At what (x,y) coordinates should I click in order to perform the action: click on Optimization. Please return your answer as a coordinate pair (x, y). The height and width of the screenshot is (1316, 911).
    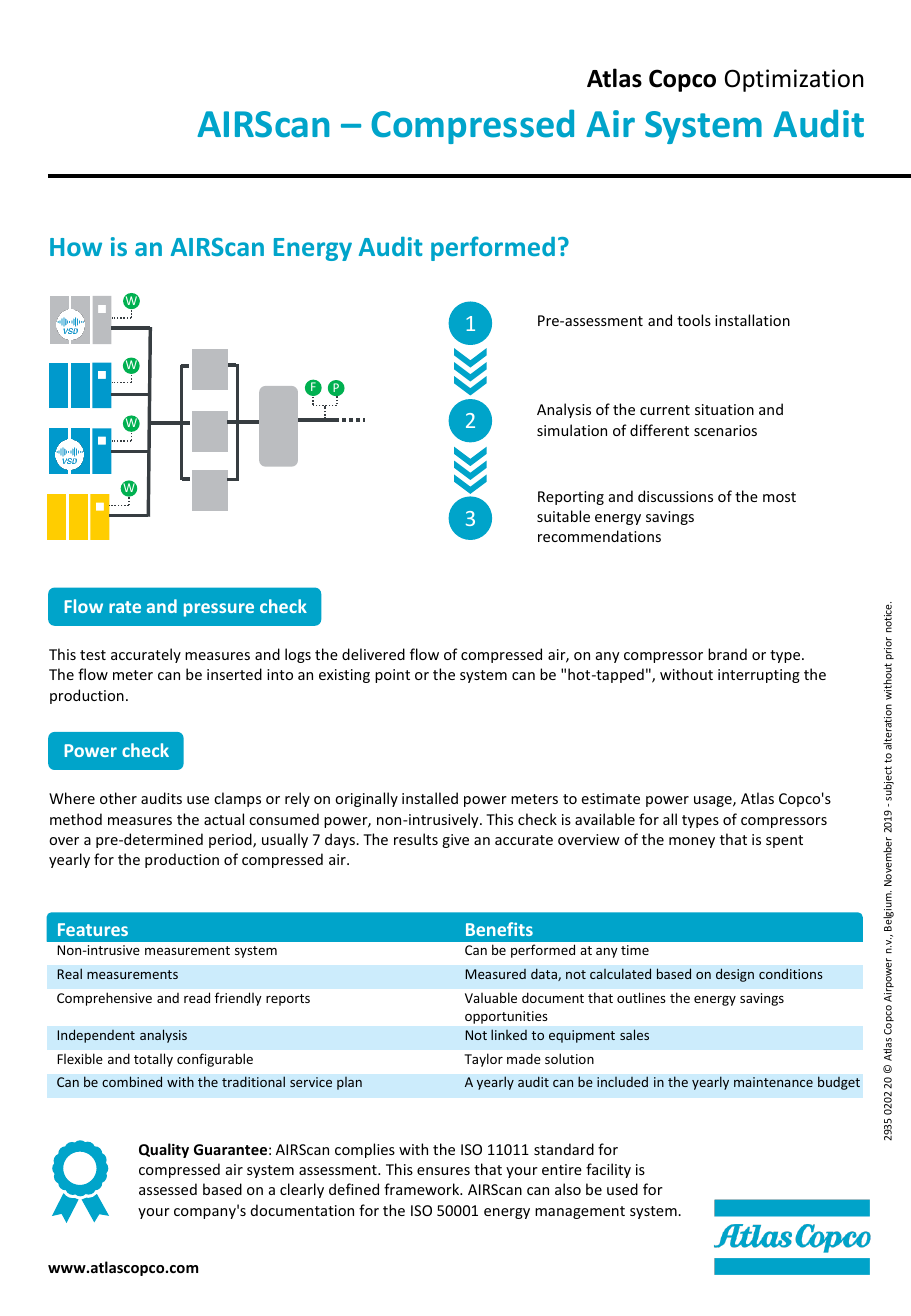
    Looking at the image, I should click on (794, 80).
